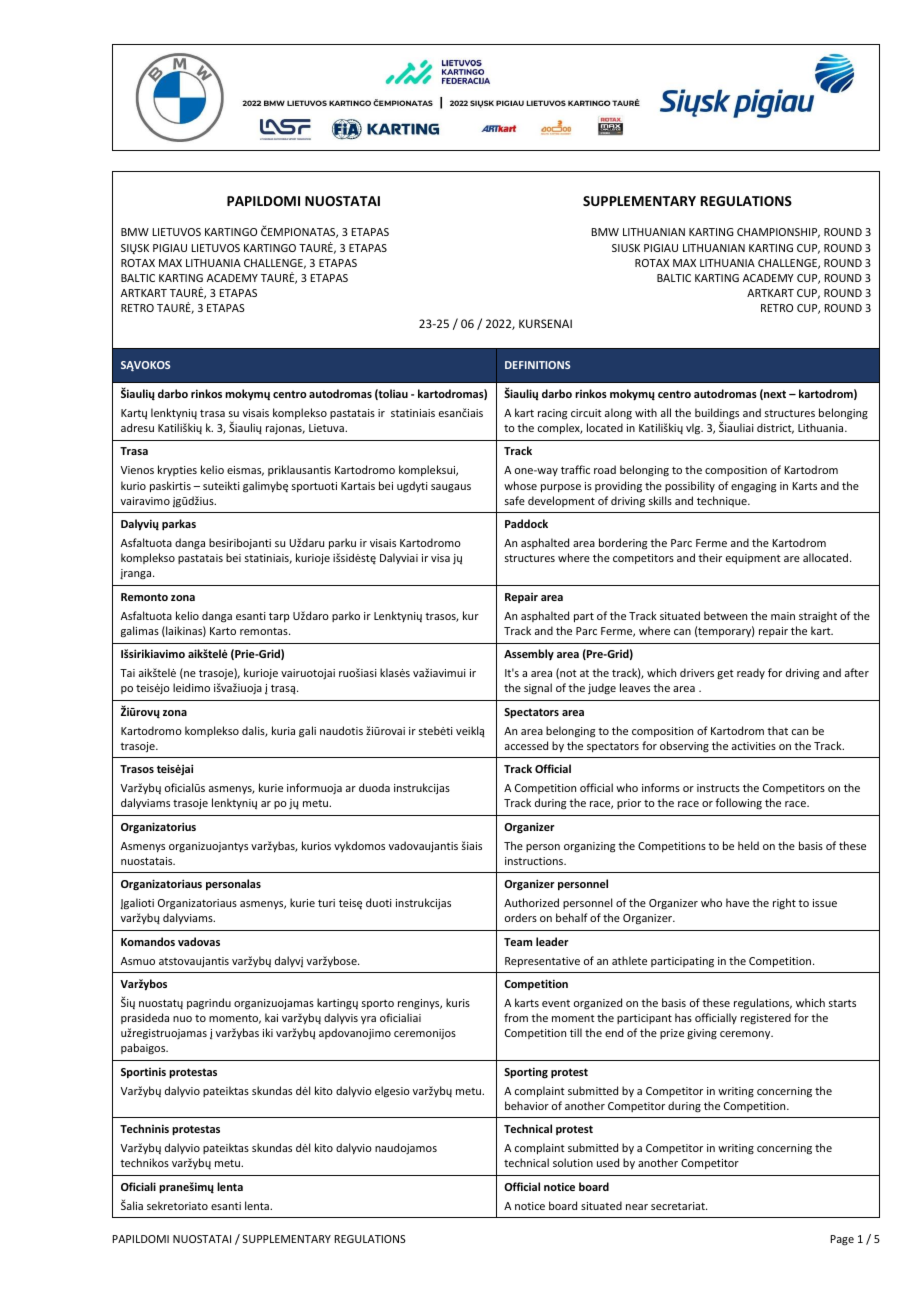  I want to click on accessed, so click(526, 745).
